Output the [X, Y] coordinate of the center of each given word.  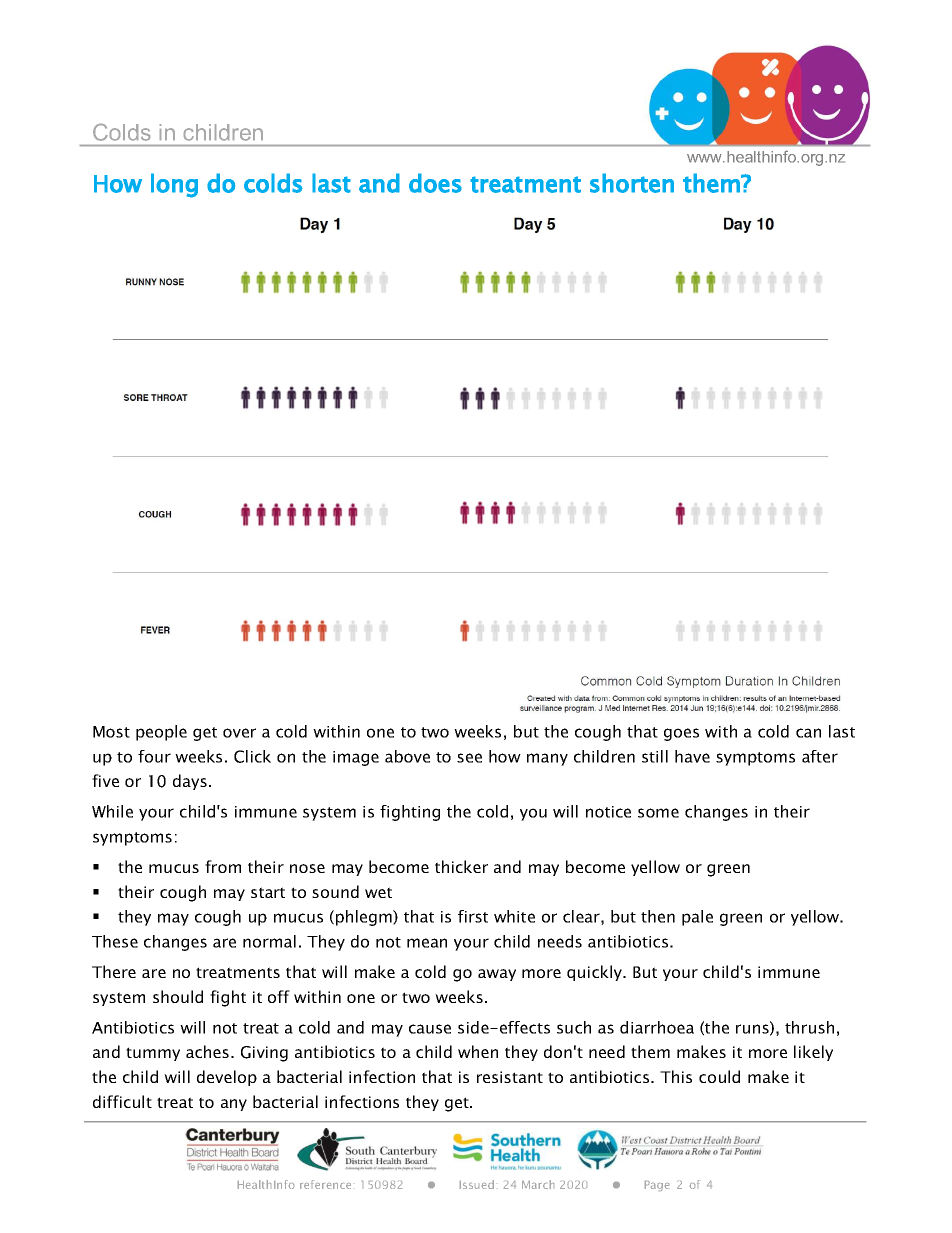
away [497, 975]
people [161, 733]
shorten [632, 183]
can [808, 733]
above [407, 756]
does [435, 183]
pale [697, 918]
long [174, 185]
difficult [122, 1101]
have [692, 756]
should [178, 996]
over [239, 733]
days [190, 782]
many [547, 759]
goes [681, 734]
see [469, 758]
